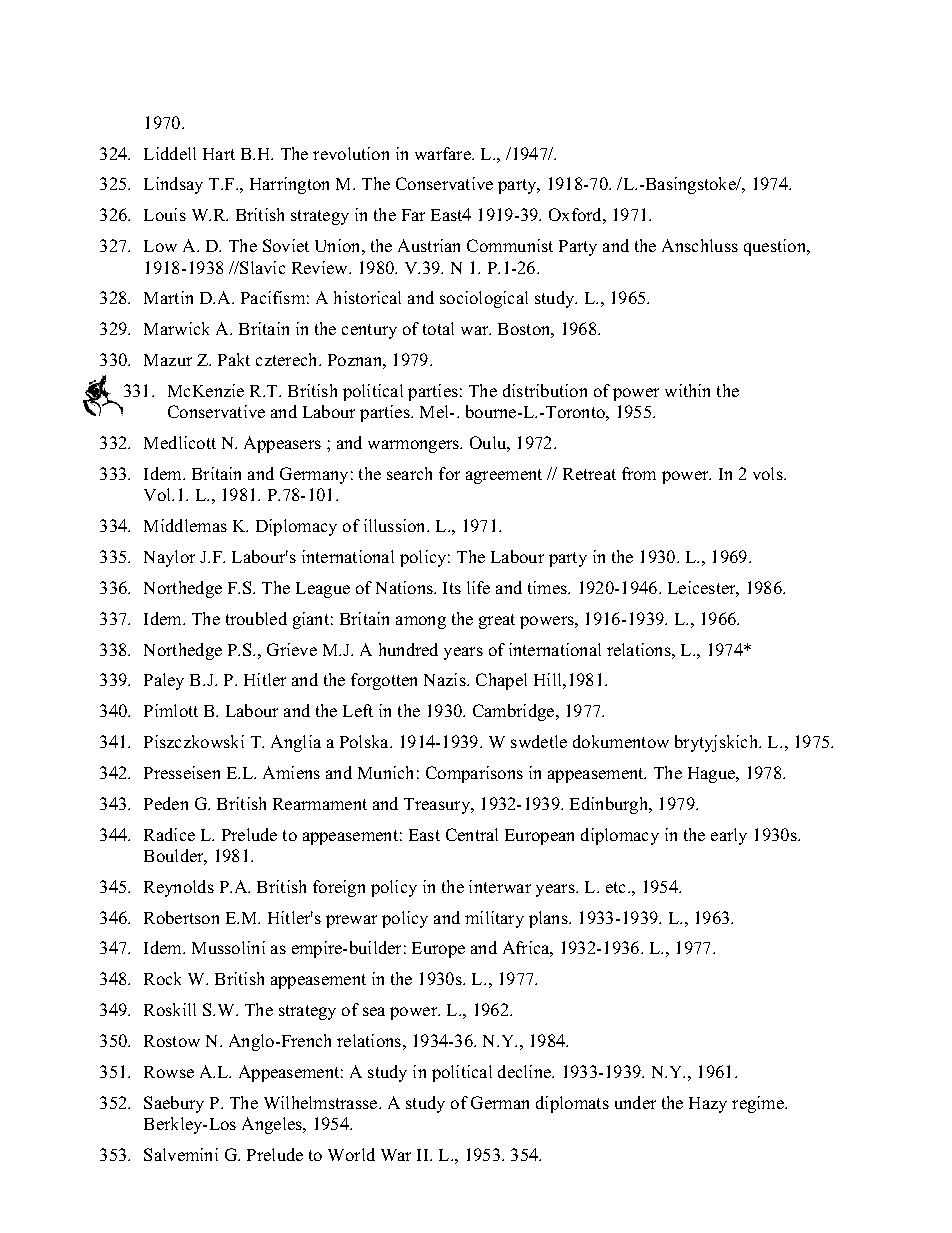 This document has height=1233, width=952. What do you see at coordinates (700, 245) in the document?
I see `Anschluss` at bounding box center [700, 245].
